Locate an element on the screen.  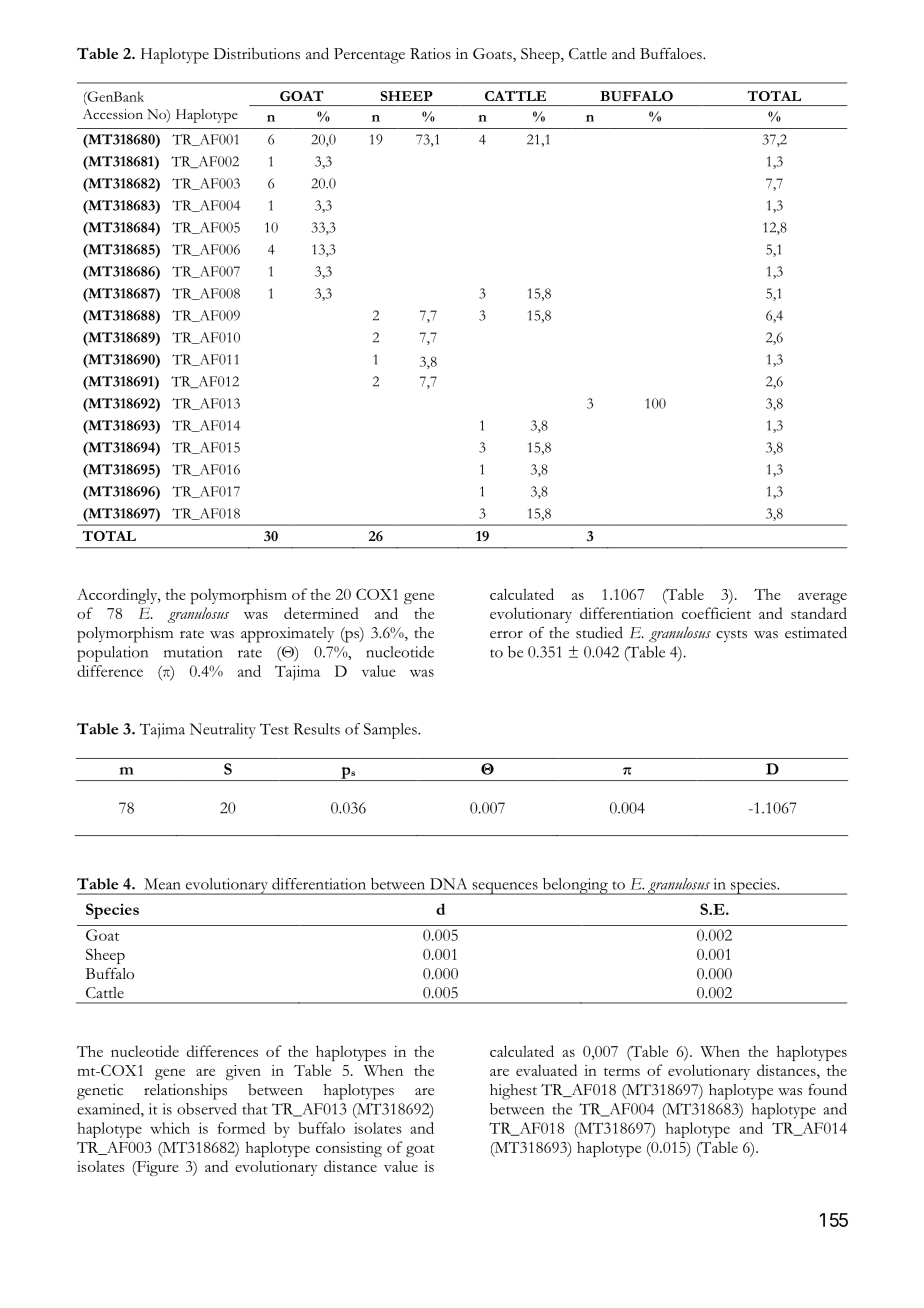
error is located at coordinates (506, 635).
